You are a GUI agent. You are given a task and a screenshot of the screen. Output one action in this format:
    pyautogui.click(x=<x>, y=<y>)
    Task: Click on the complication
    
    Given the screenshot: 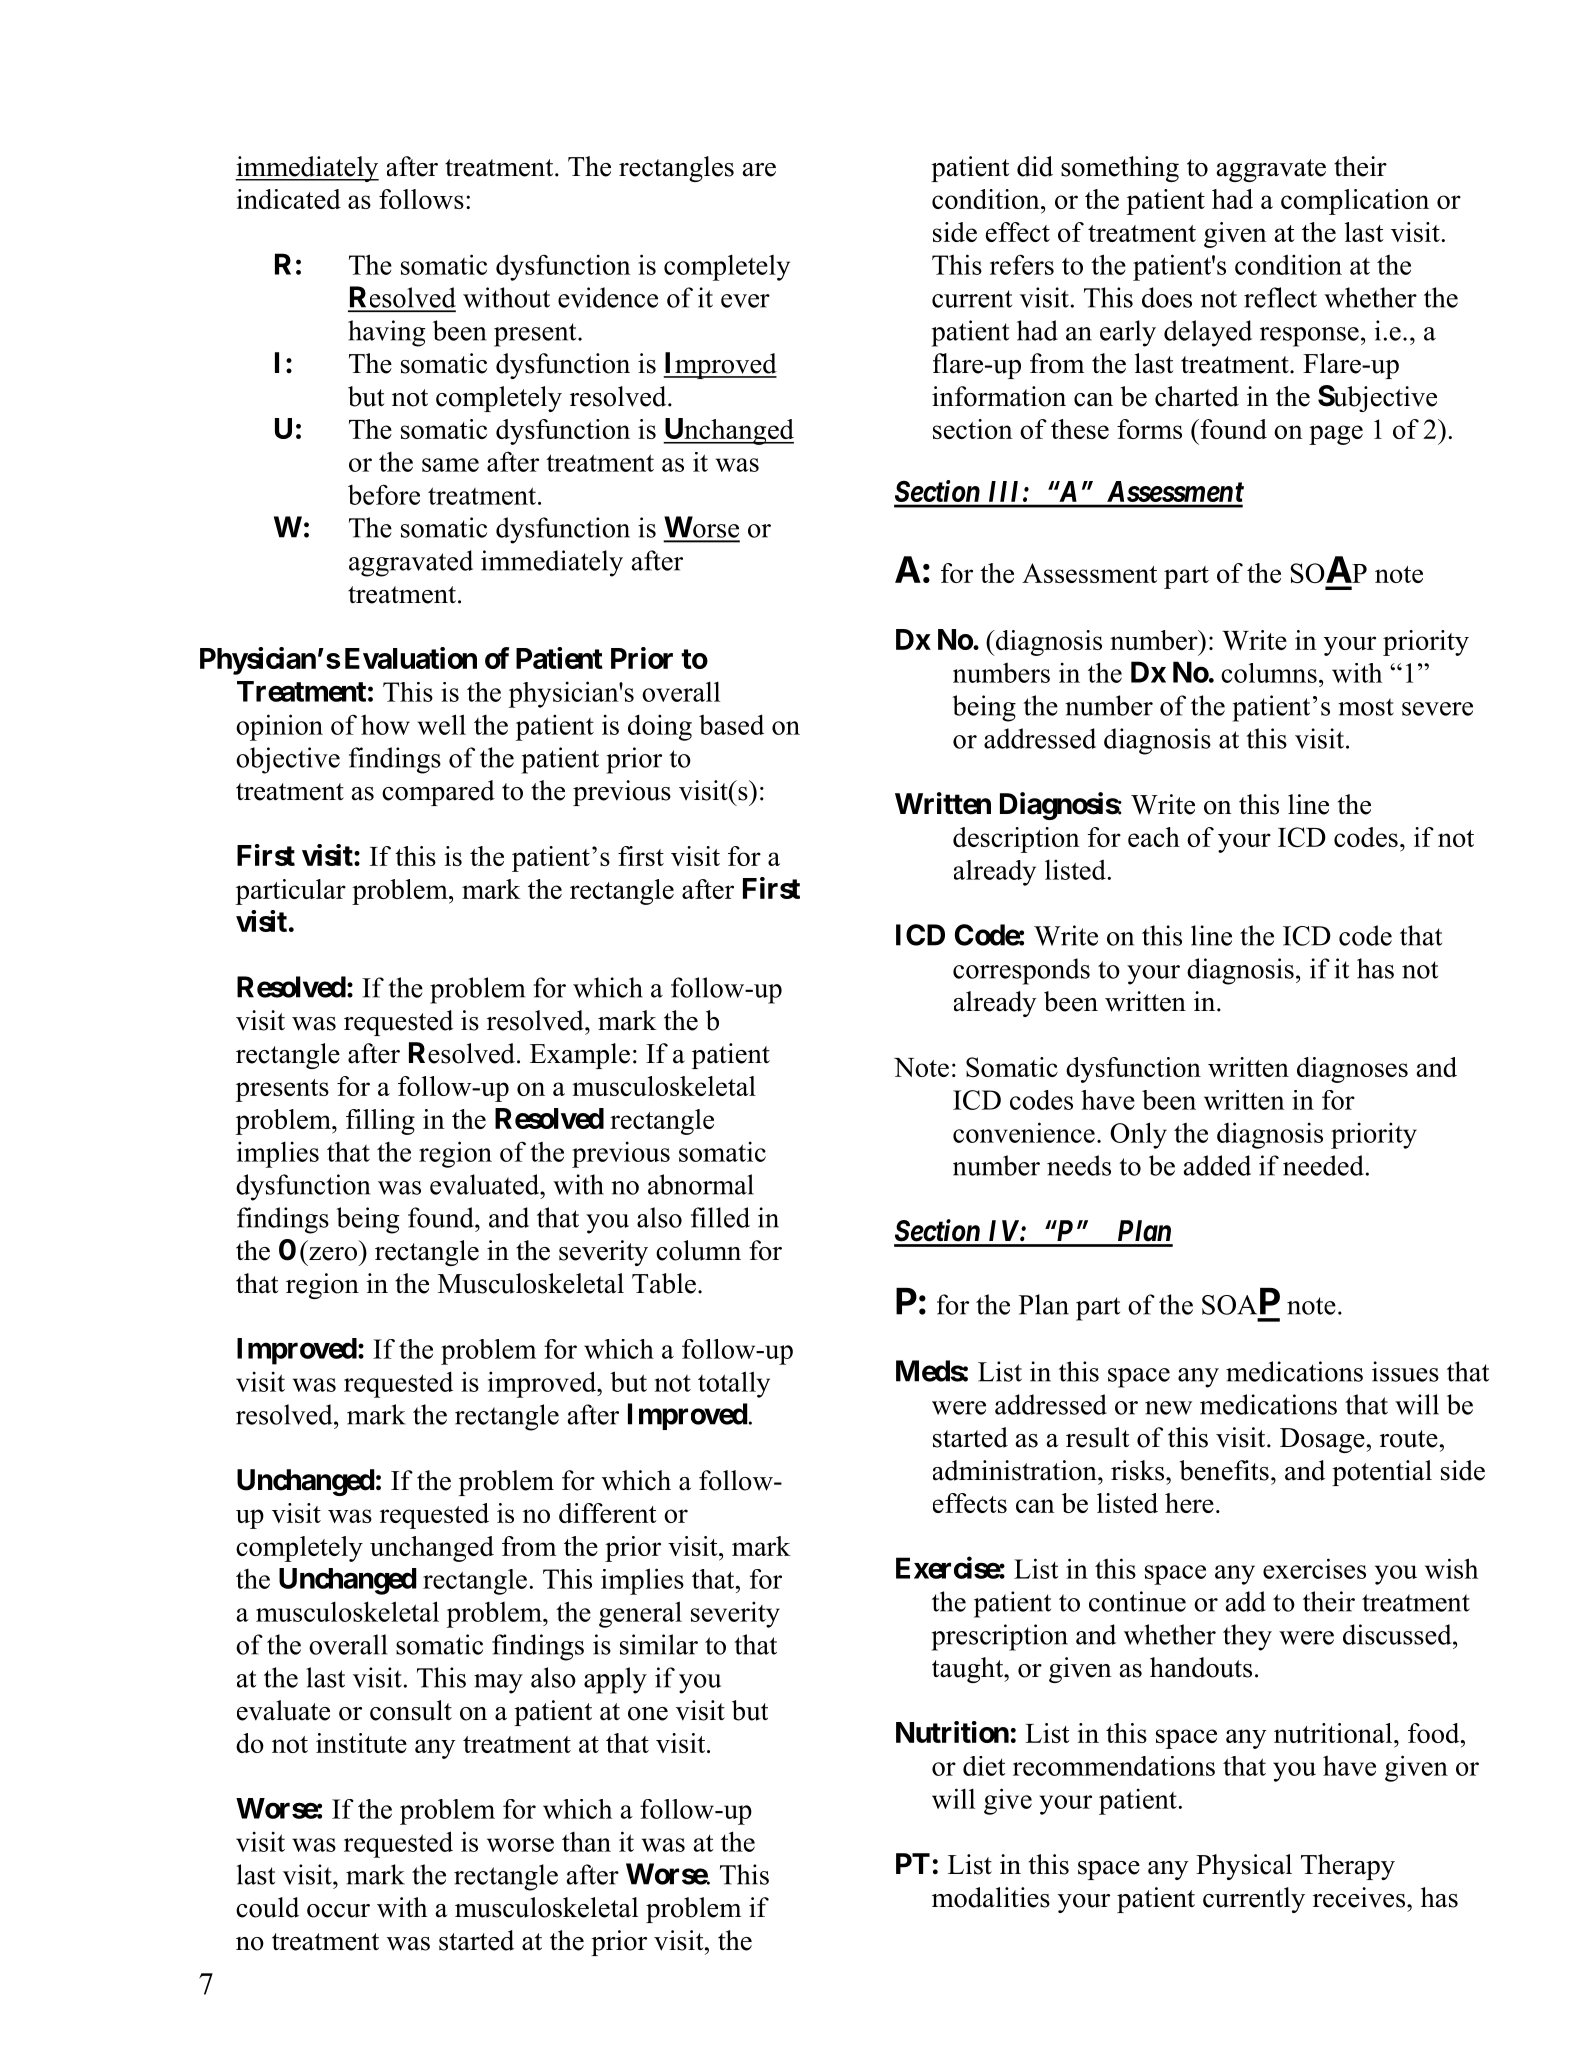 What is the action you would take?
    pyautogui.click(x=1355, y=202)
